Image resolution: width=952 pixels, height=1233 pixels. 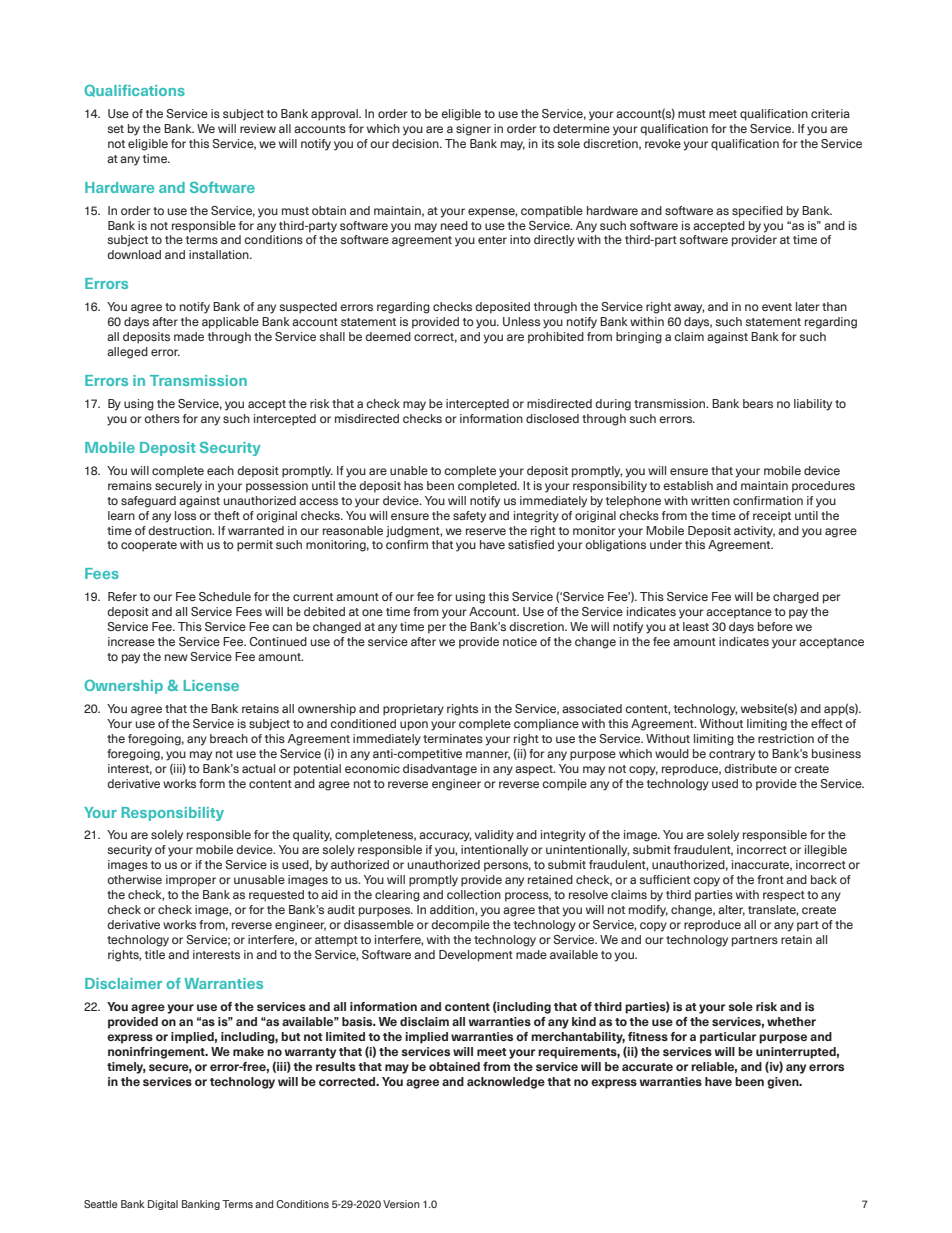 What do you see at coordinates (770, 879) in the screenshot?
I see `front` at bounding box center [770, 879].
